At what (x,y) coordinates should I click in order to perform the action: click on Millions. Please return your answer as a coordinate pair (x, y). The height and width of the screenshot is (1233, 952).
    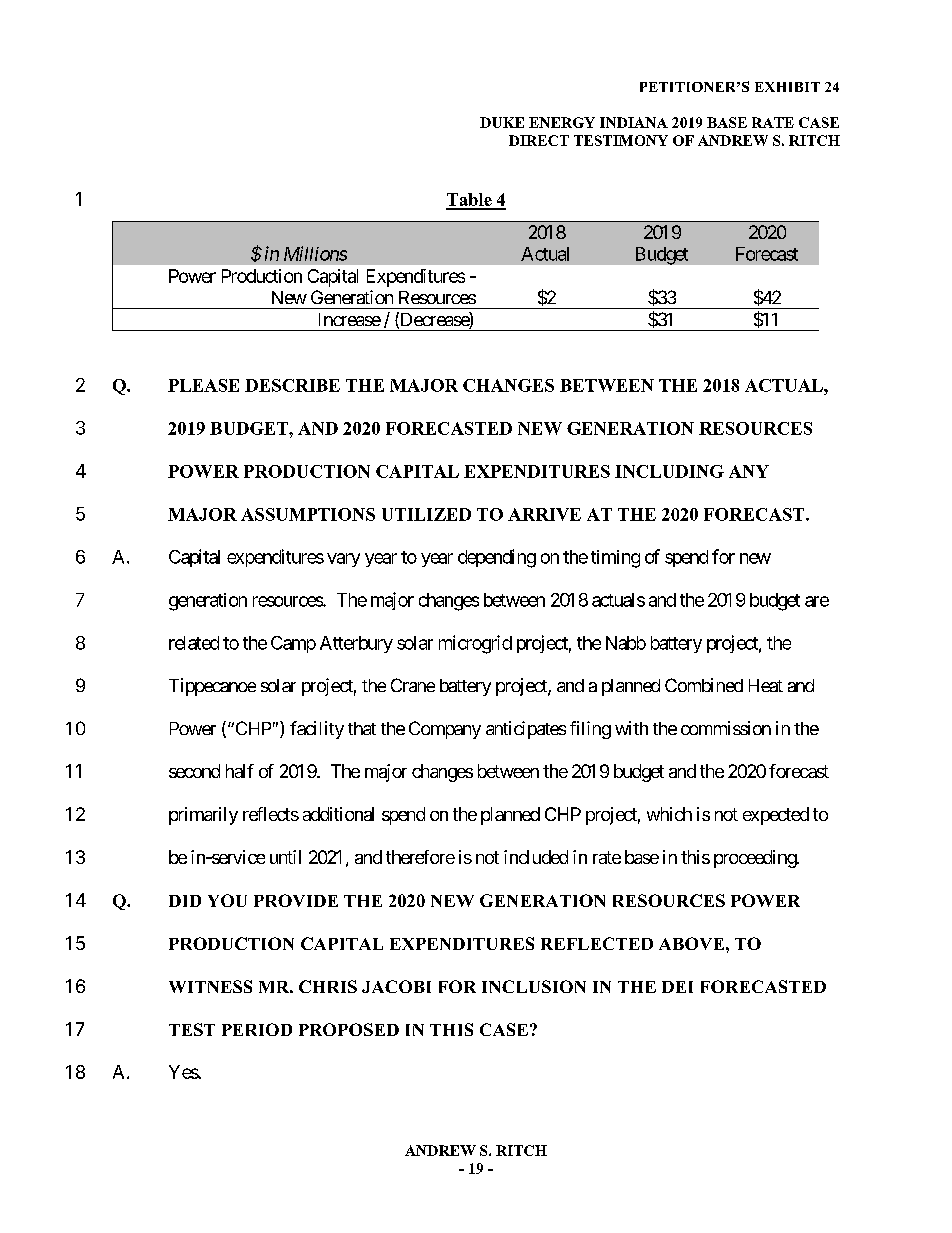
    Looking at the image, I should click on (315, 253).
